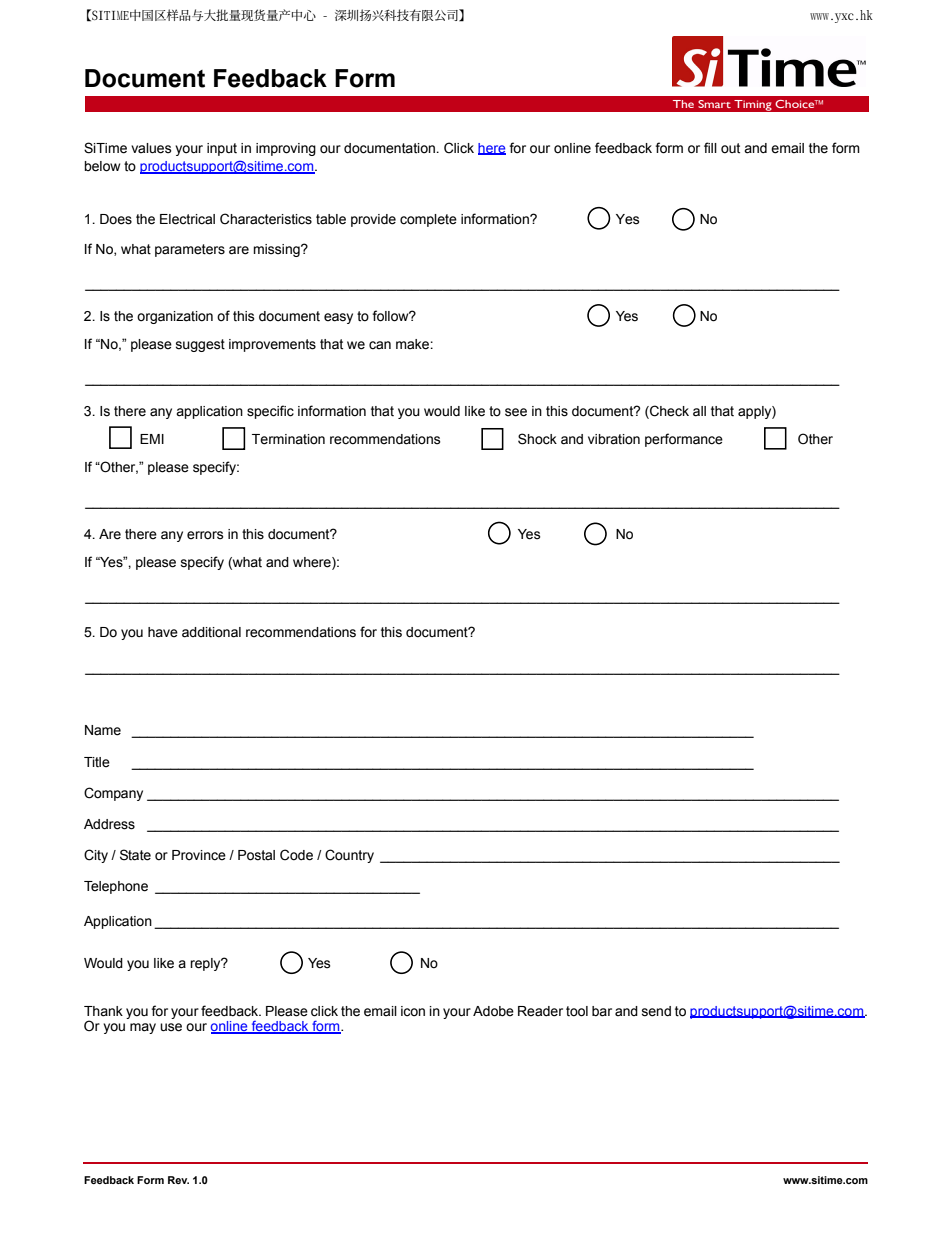  I want to click on values, so click(151, 148).
